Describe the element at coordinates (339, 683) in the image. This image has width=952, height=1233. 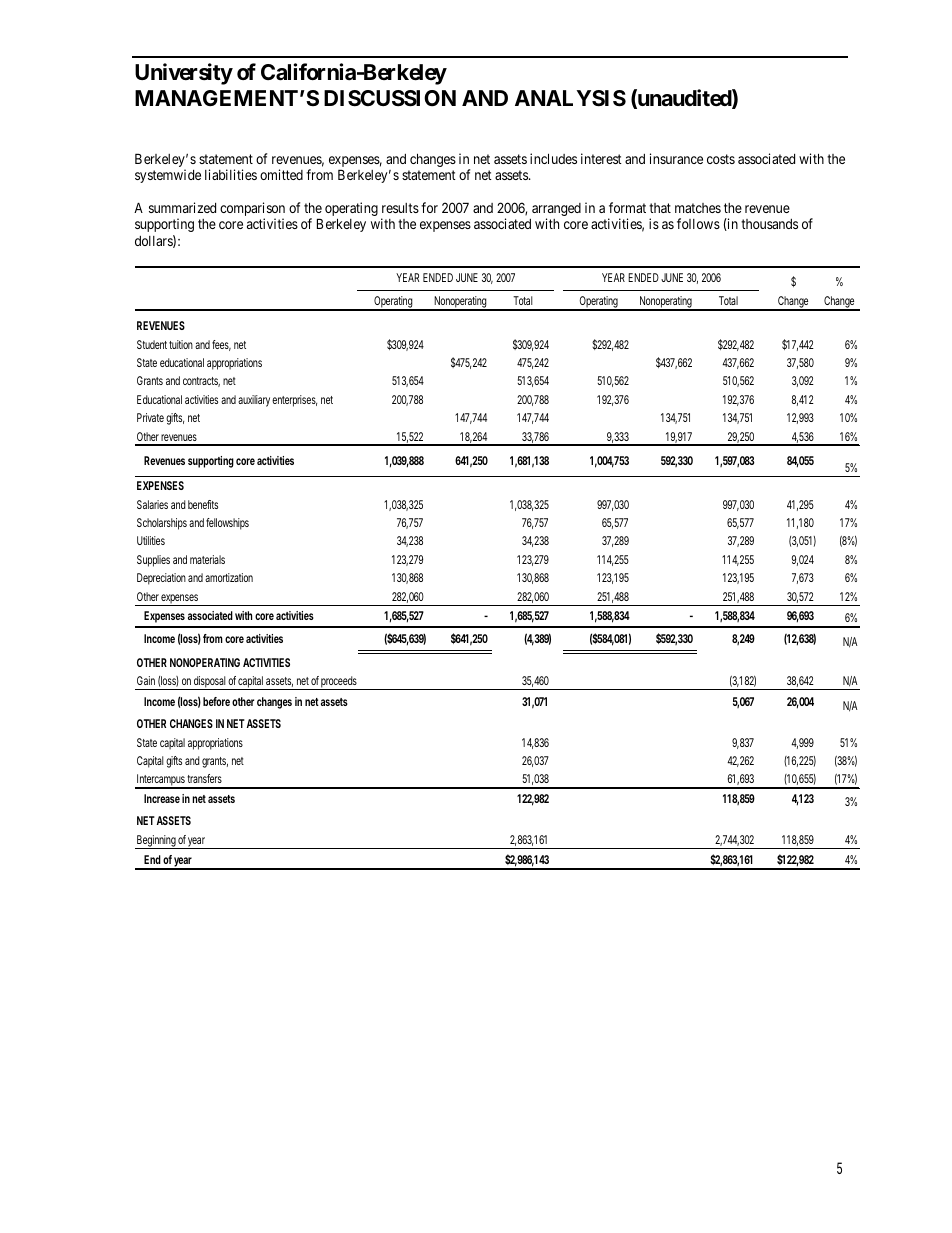
I see `proceeds` at that location.
